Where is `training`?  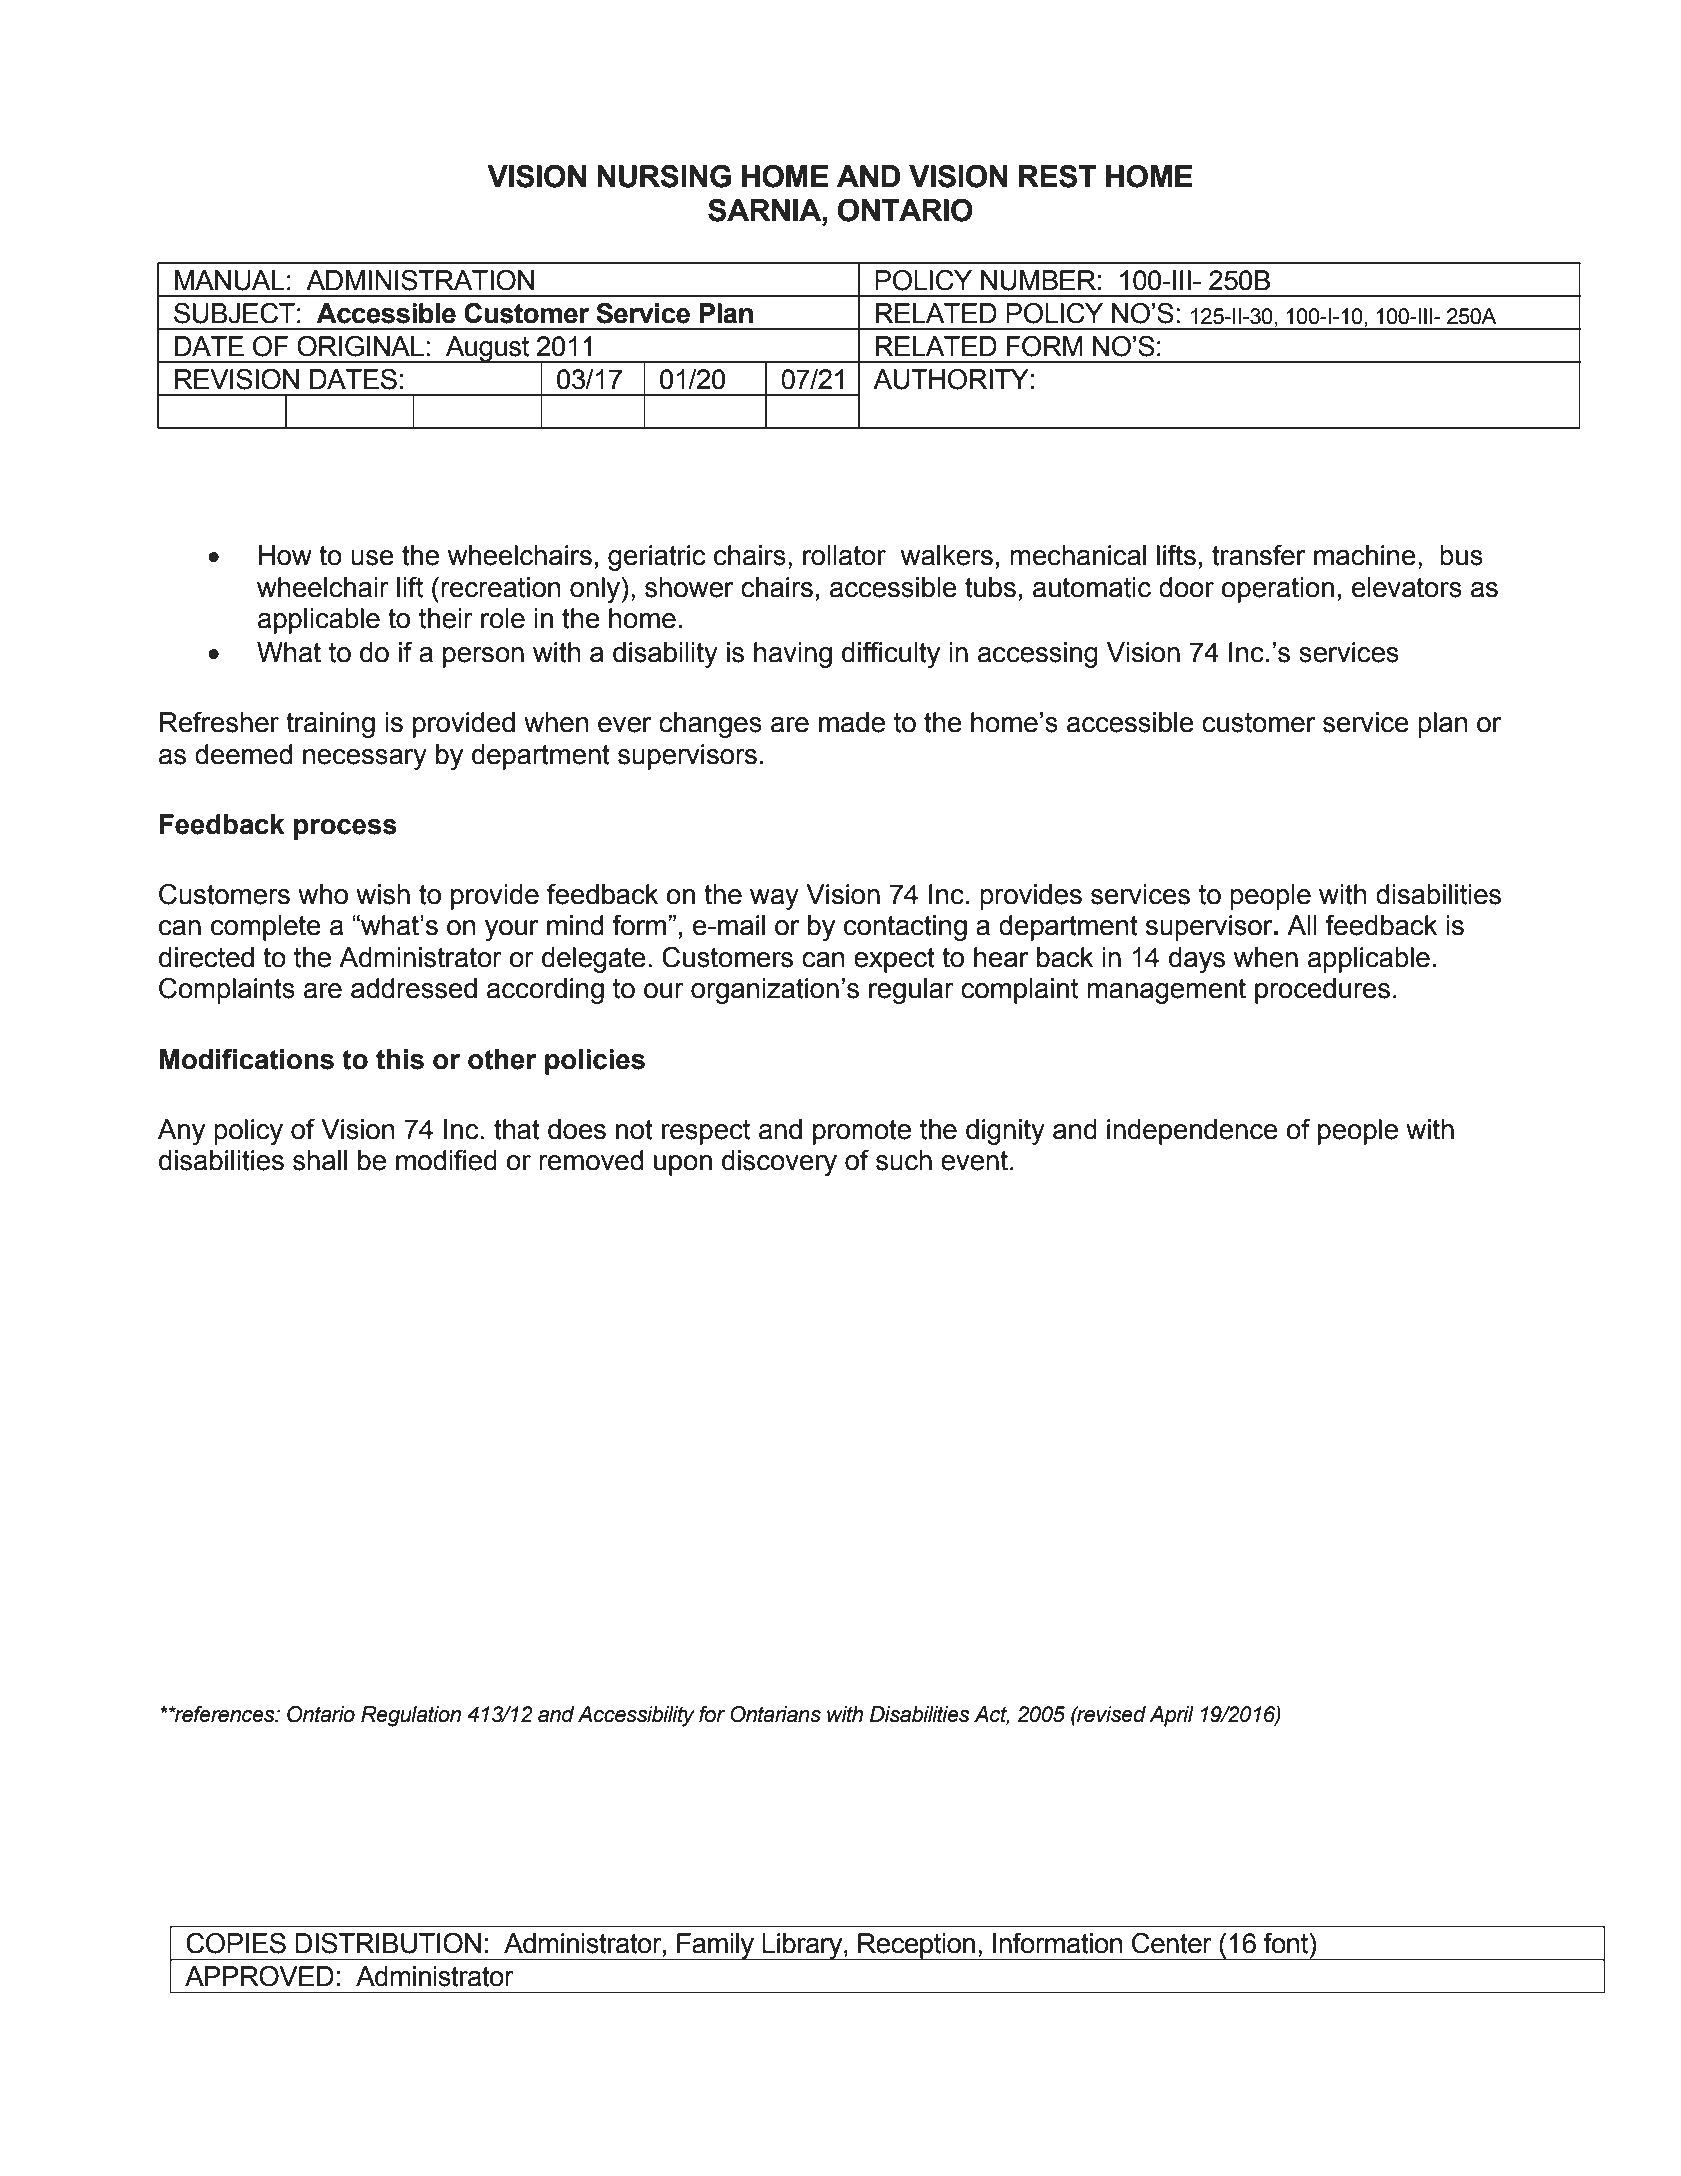
training is located at coordinates (330, 725).
